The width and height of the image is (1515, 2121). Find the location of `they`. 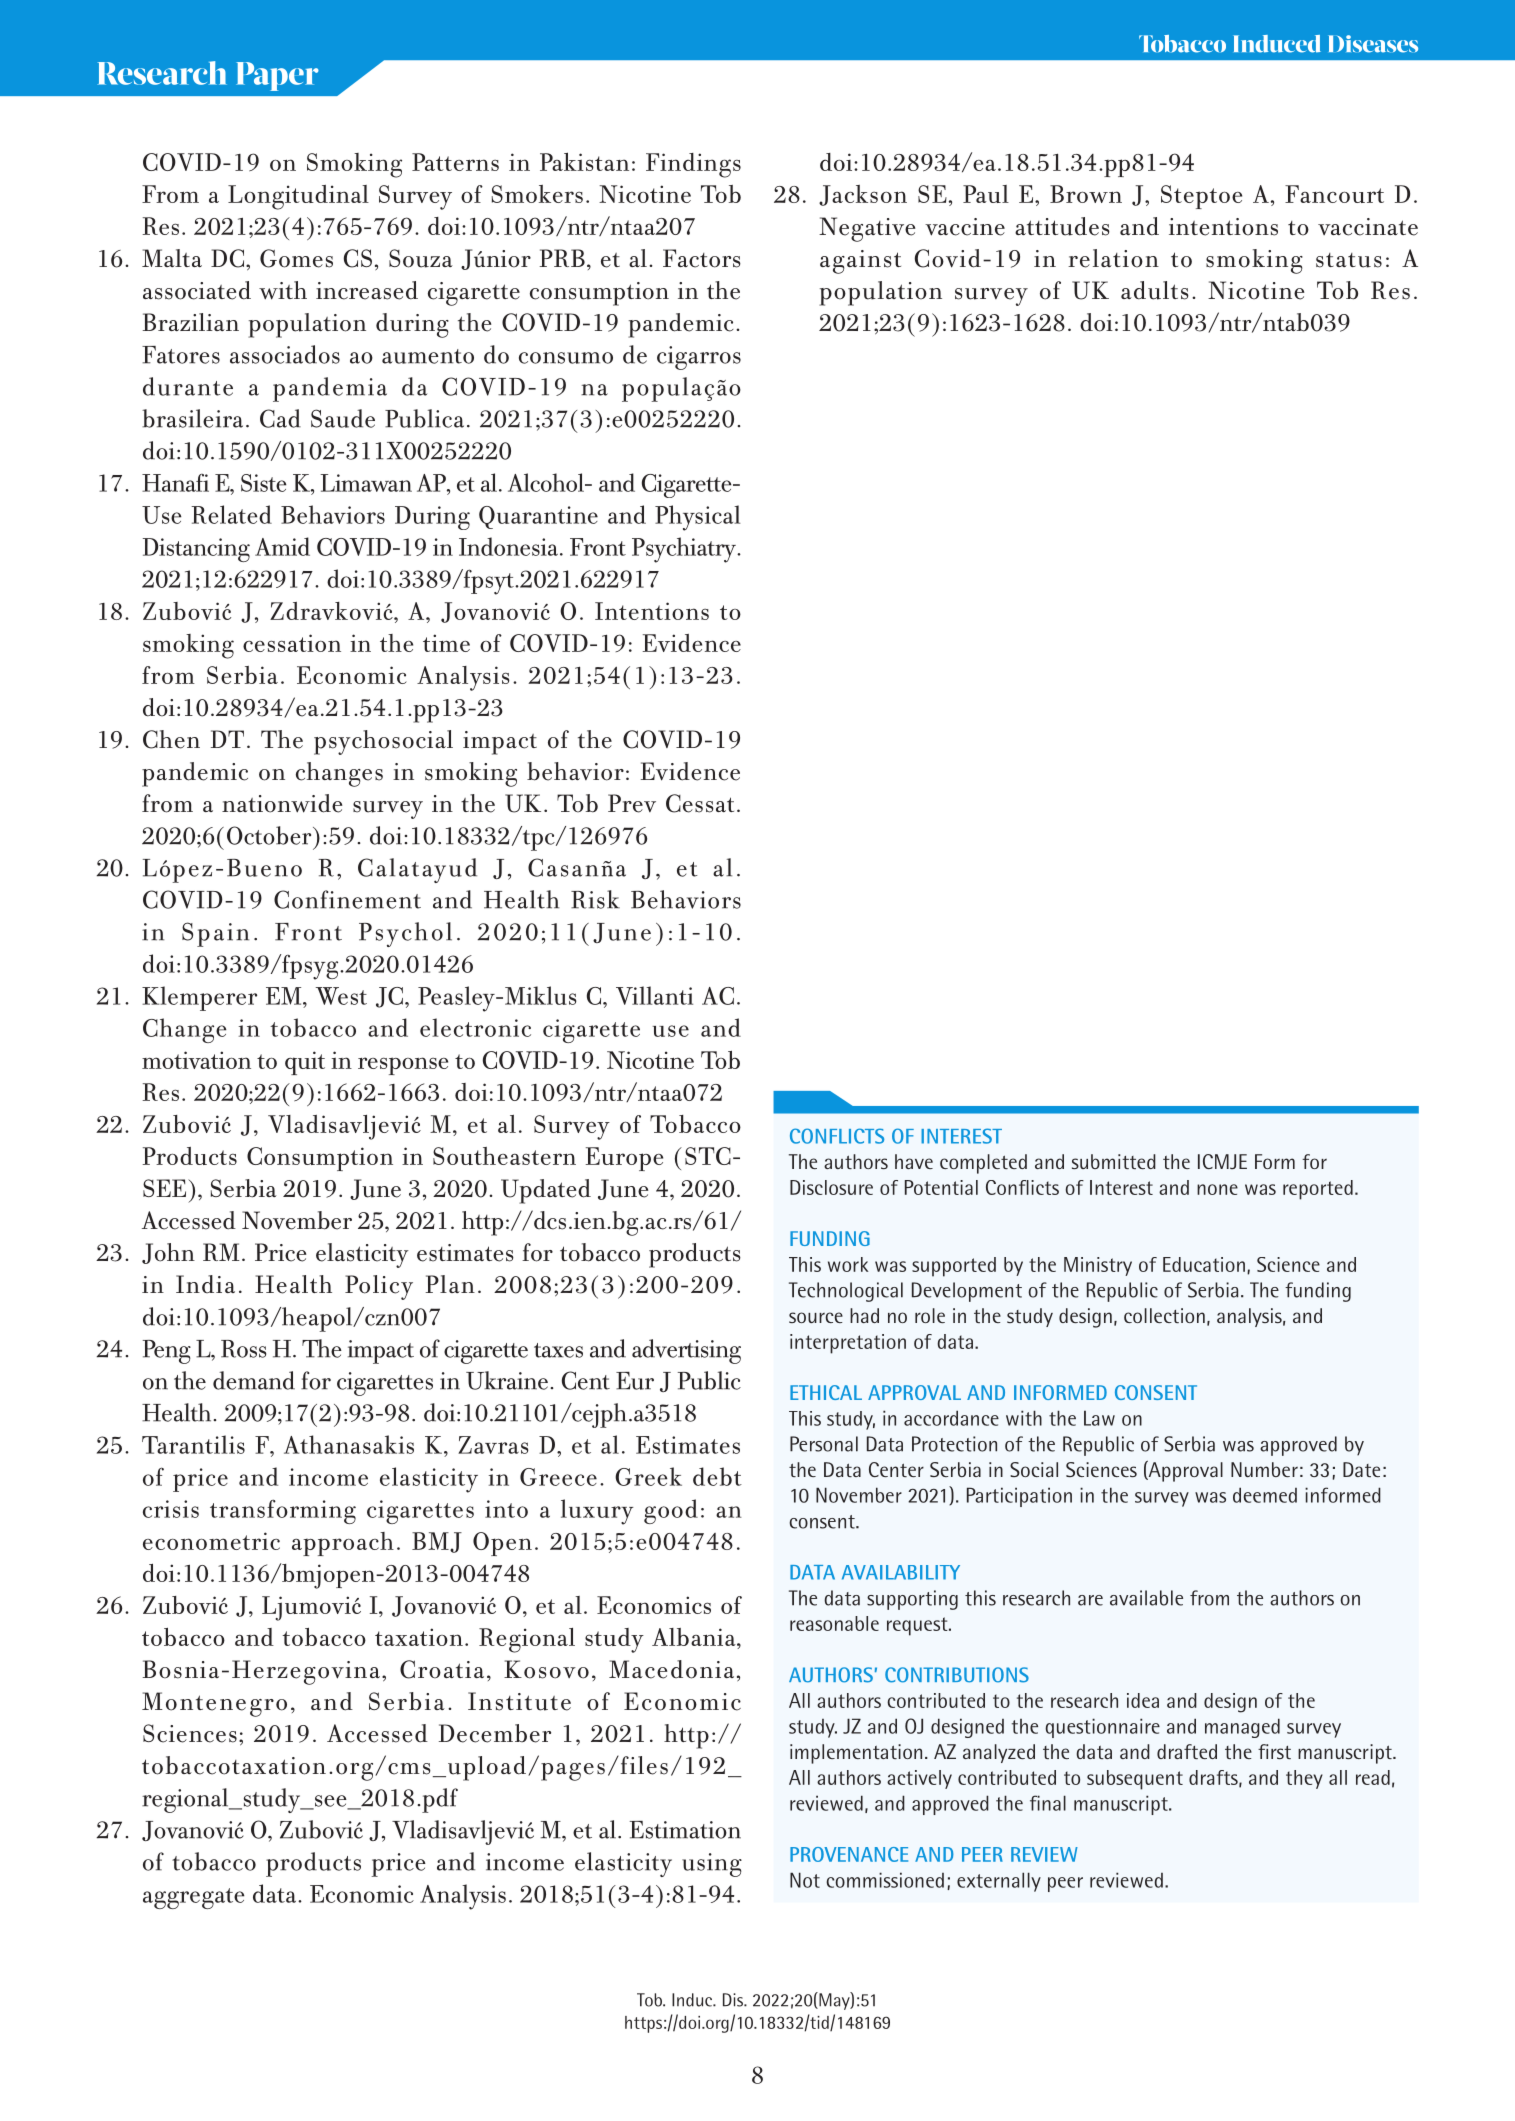

they is located at coordinates (1304, 1779).
